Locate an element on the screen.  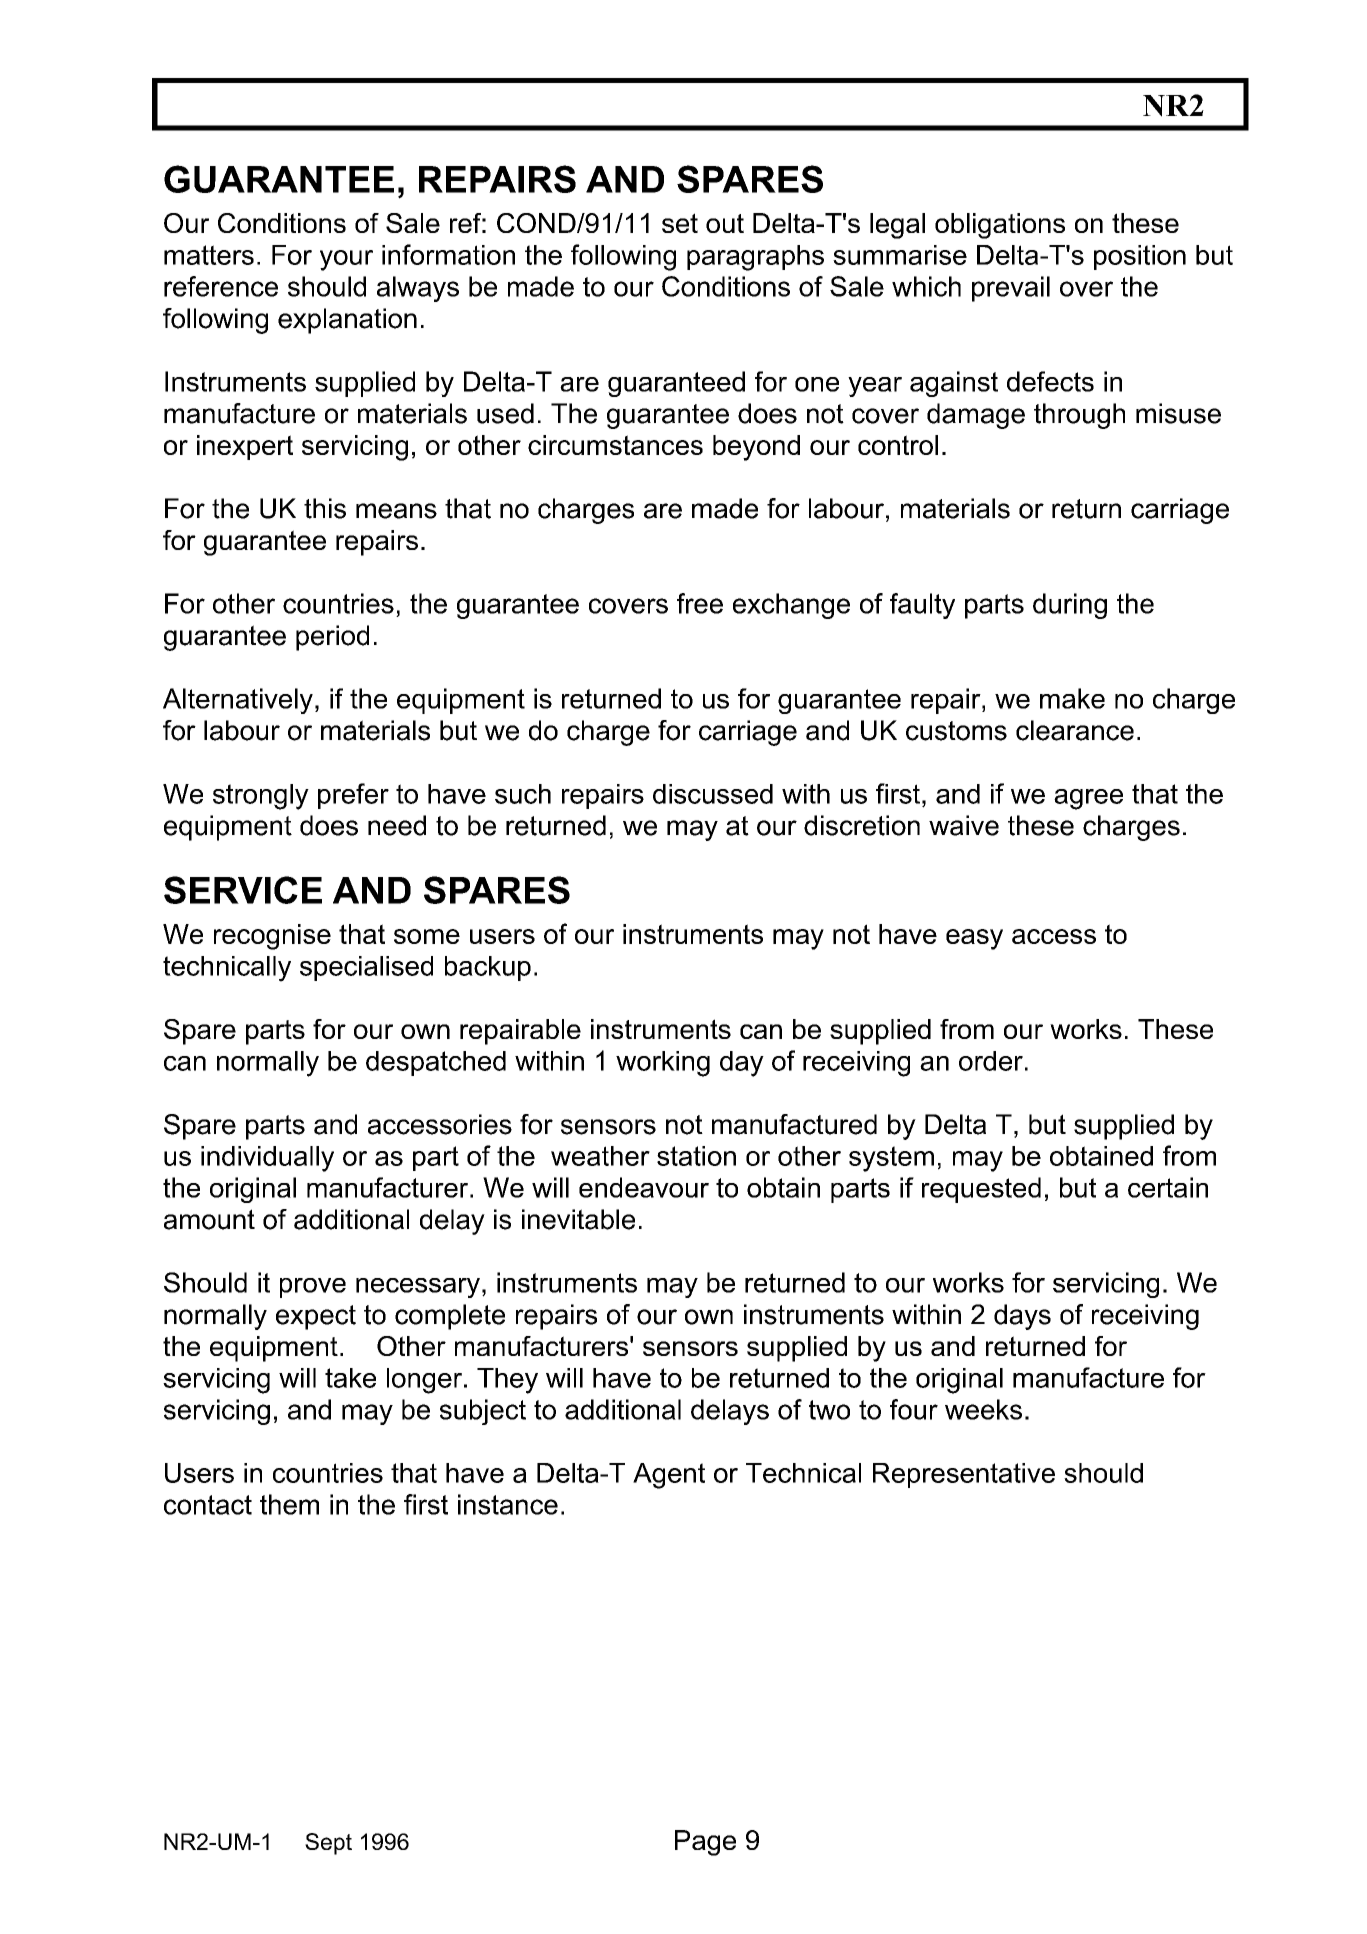
Page is located at coordinates (705, 1843).
